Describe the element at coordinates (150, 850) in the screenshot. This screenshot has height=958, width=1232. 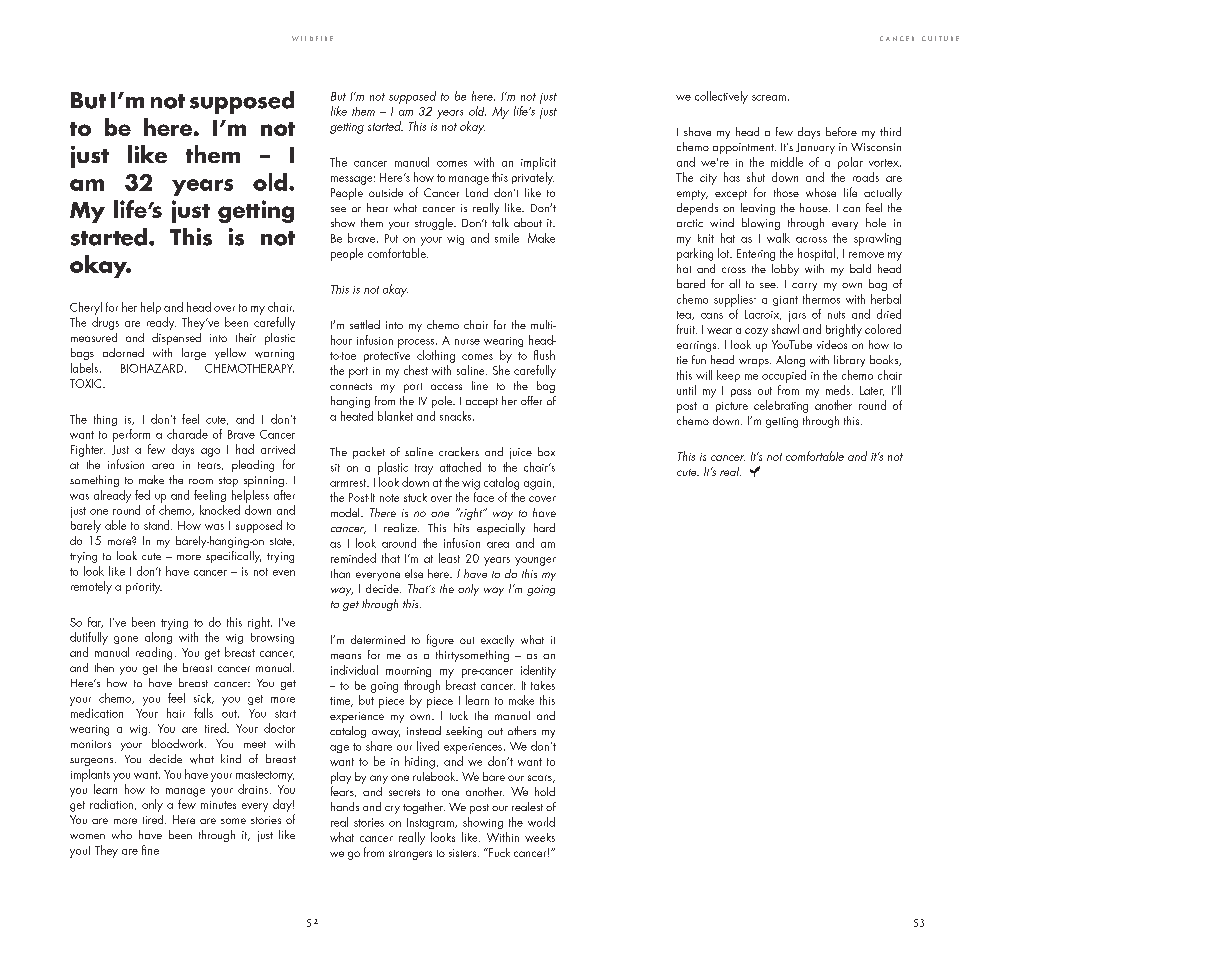
I see `fine` at that location.
